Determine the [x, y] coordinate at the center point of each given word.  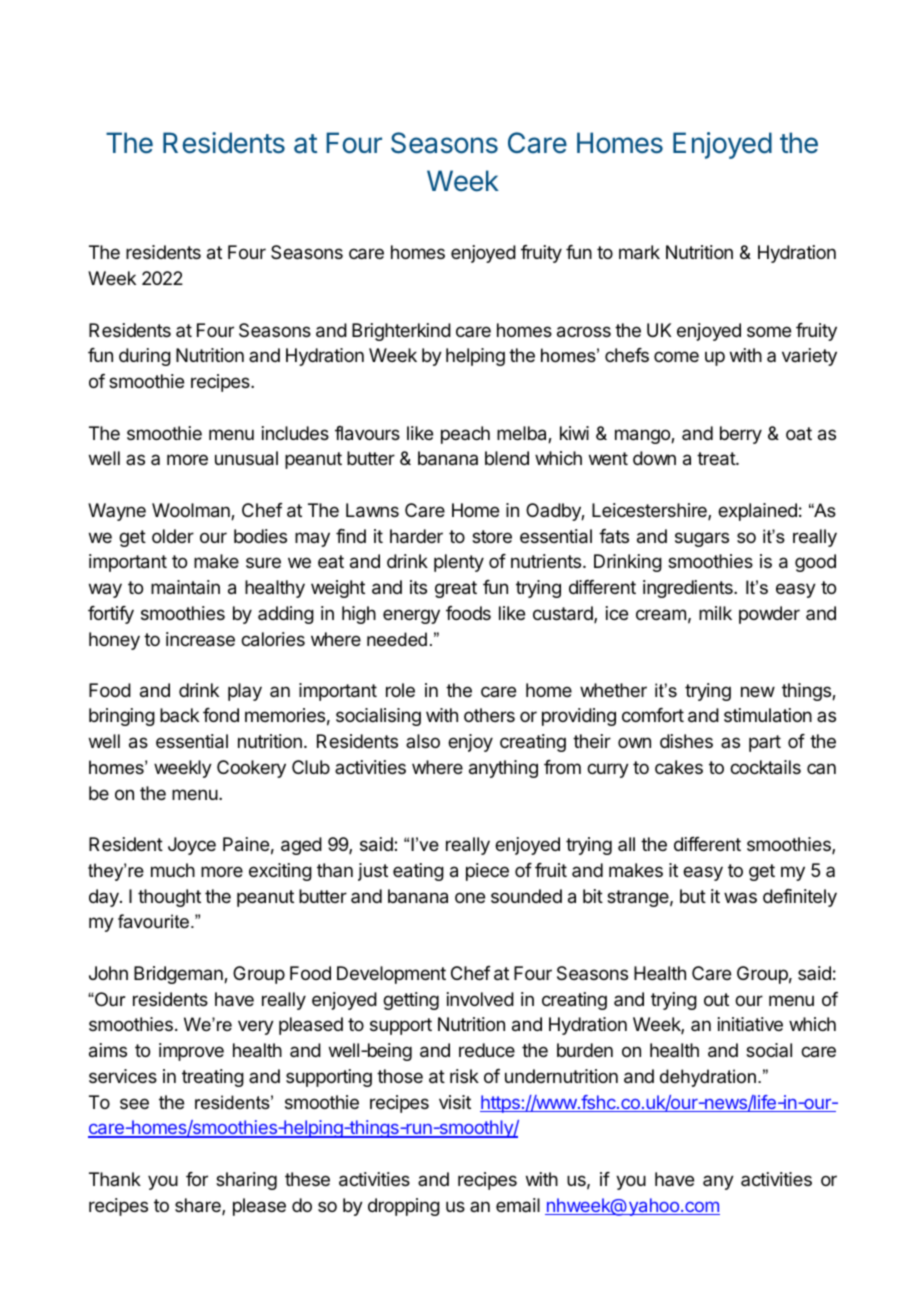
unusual [246, 458]
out [716, 999]
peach [465, 435]
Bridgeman [179, 975]
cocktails [765, 767]
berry [741, 435]
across [584, 332]
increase [200, 639]
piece [487, 872]
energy [411, 616]
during [145, 357]
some [769, 331]
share [199, 1206]
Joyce [192, 846]
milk [715, 613]
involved [480, 999]
